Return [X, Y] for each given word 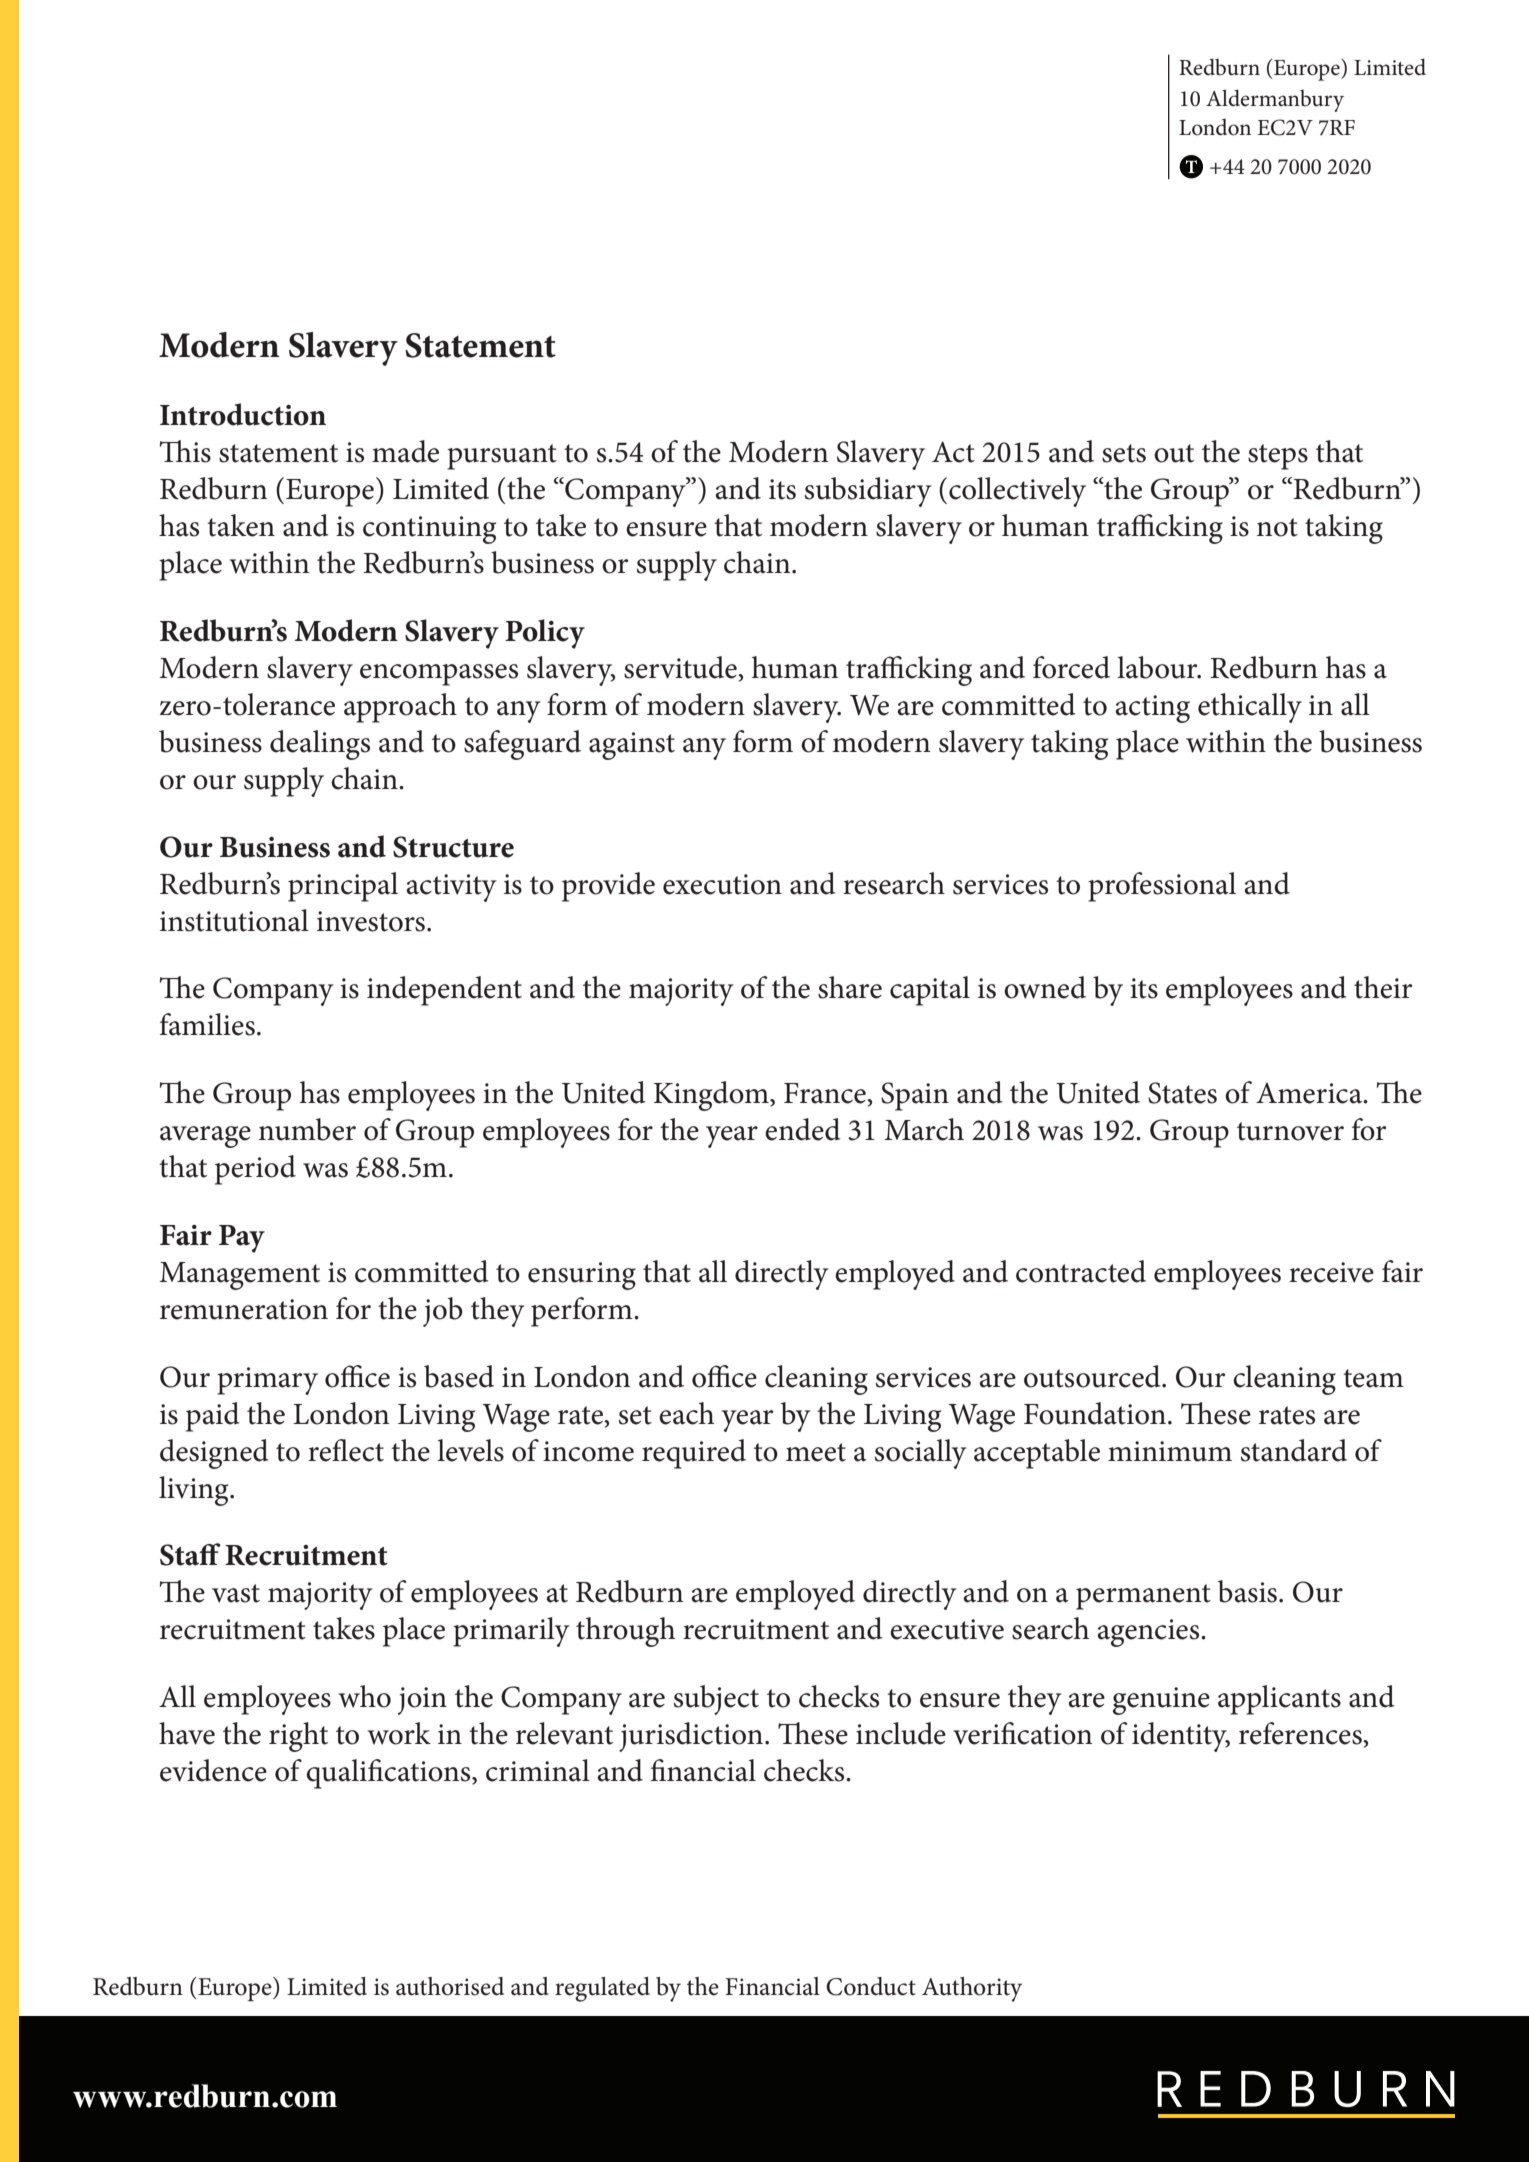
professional [1162, 887]
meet [816, 1452]
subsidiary [868, 492]
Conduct [871, 1986]
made [405, 451]
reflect [346, 1450]
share [850, 987]
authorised [450, 1986]
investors [371, 921]
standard [1294, 1450]
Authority [972, 1989]
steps [1278, 457]
